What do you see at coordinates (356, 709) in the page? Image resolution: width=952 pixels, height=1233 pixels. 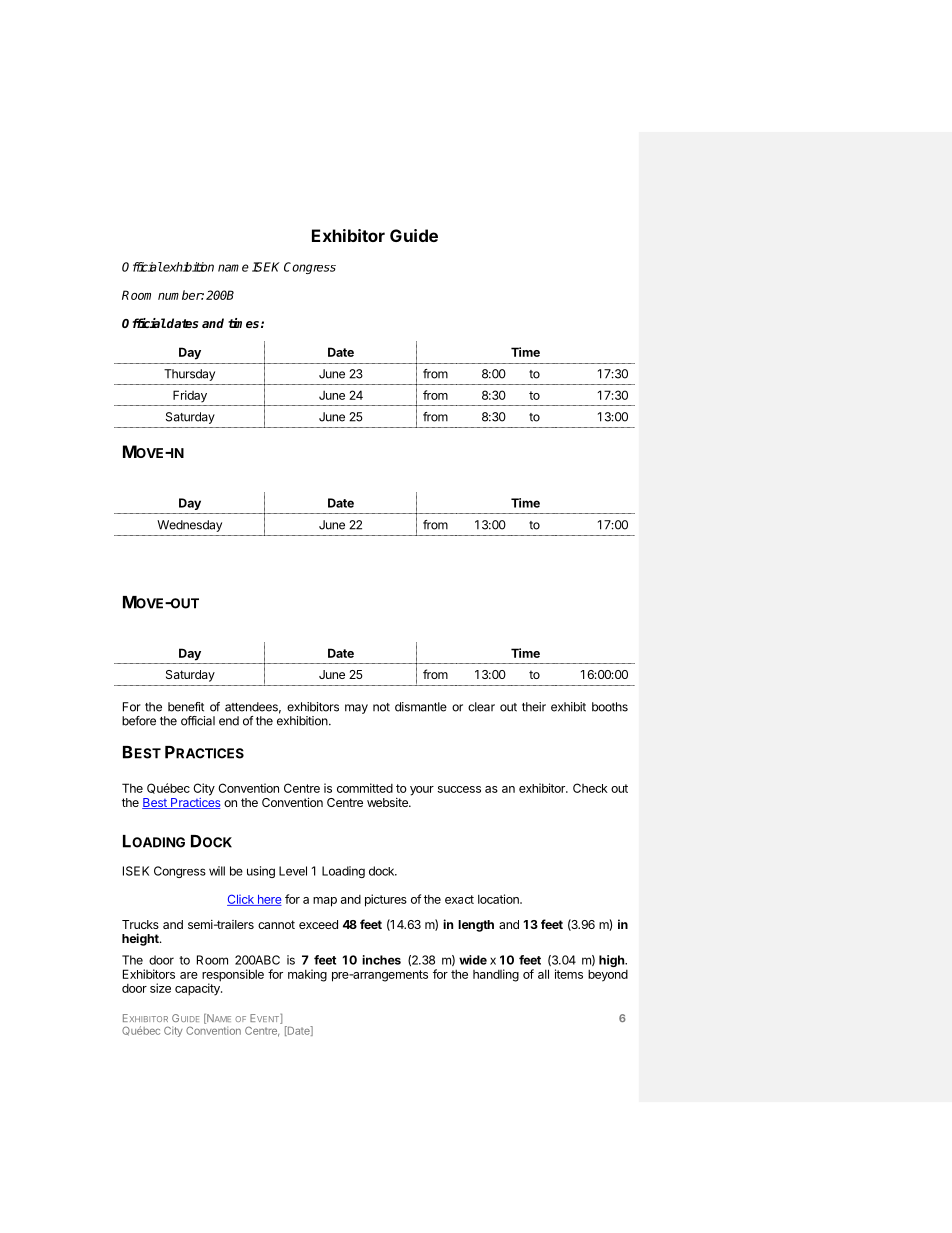 I see `may` at bounding box center [356, 709].
